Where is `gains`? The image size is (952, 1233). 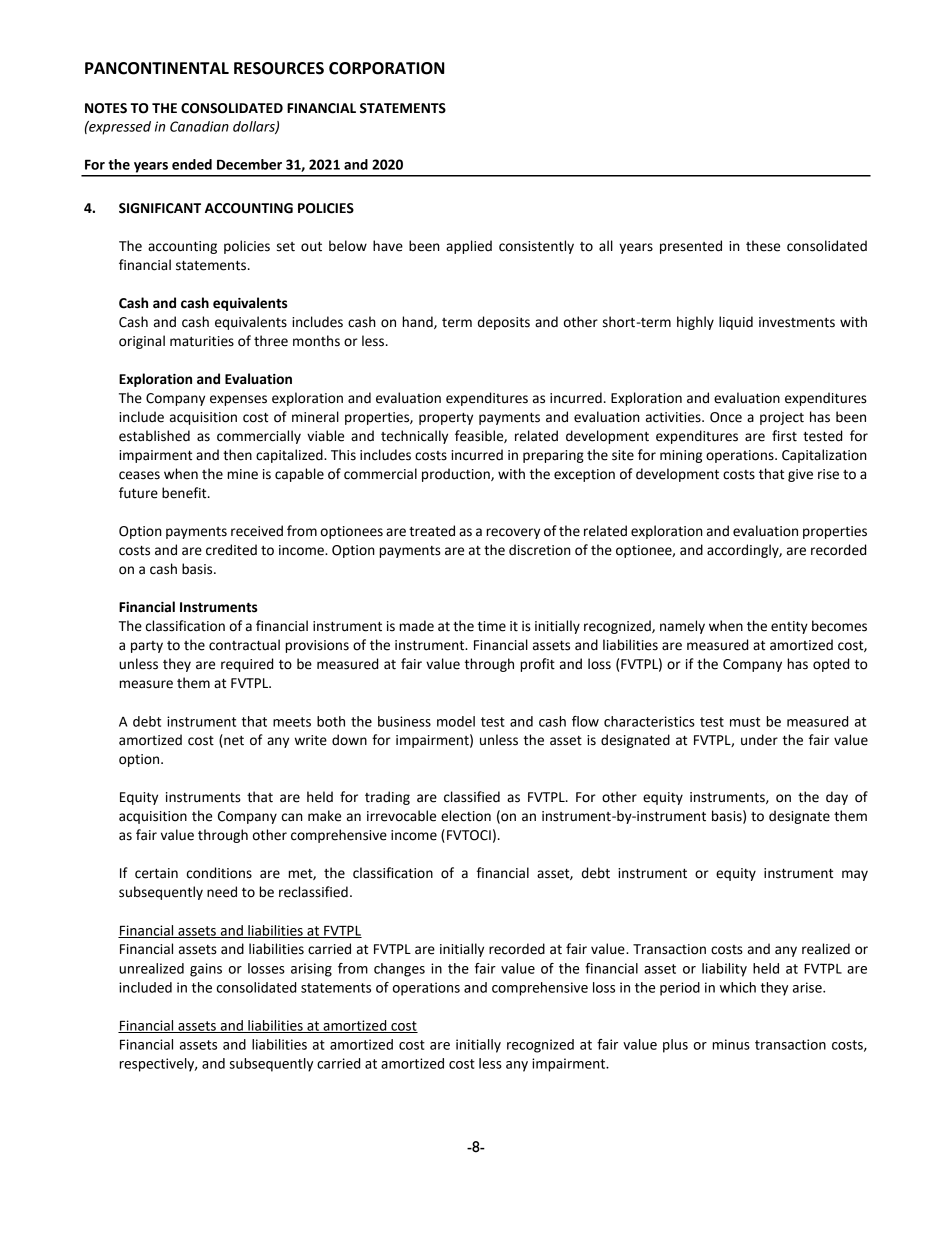
gains is located at coordinates (206, 970).
